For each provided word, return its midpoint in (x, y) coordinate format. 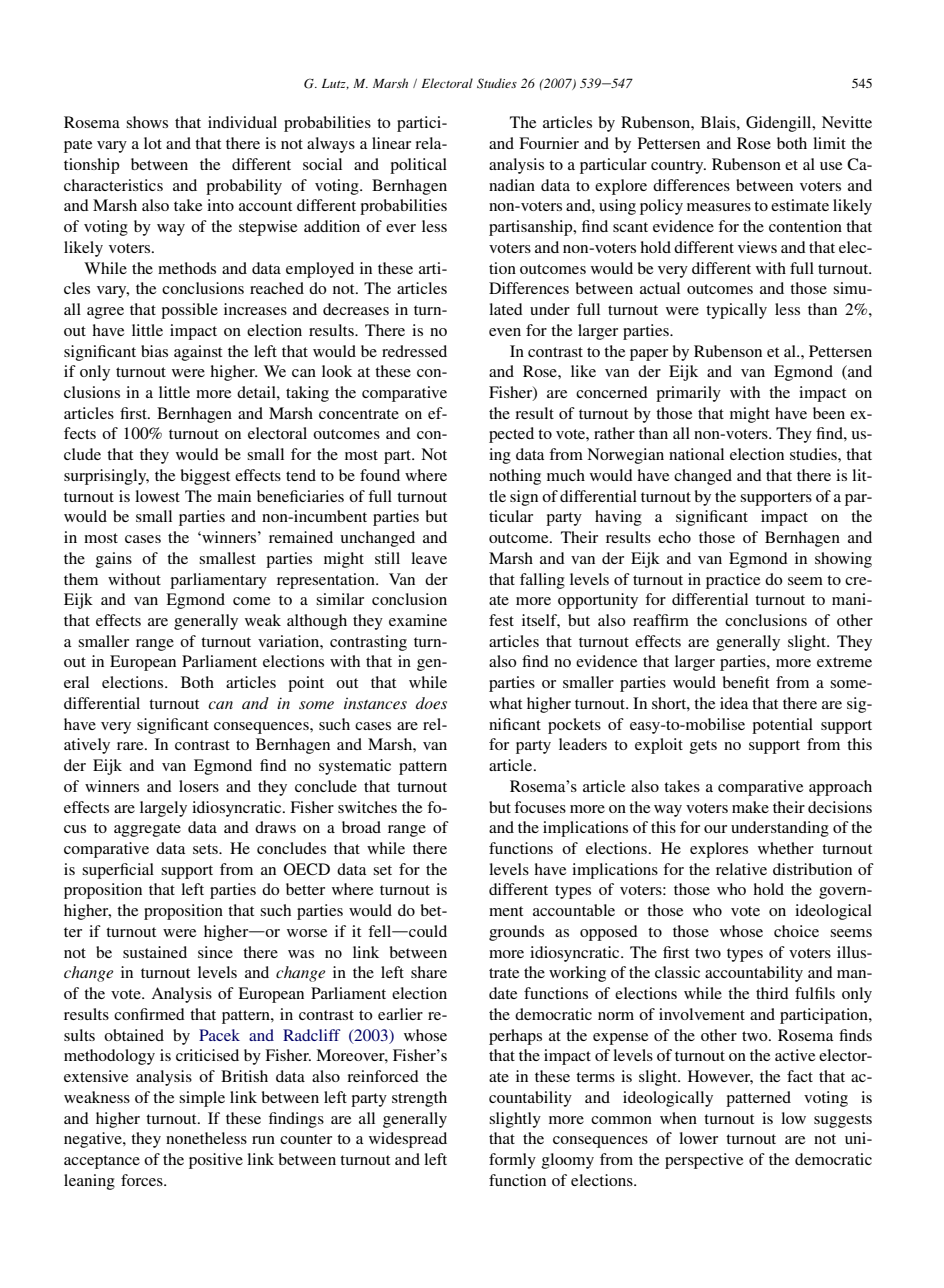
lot (153, 143)
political (418, 166)
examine (418, 620)
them (81, 579)
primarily (688, 394)
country (678, 167)
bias (154, 351)
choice (796, 931)
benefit (746, 682)
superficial (118, 871)
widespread (408, 1140)
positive (216, 1161)
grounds (516, 933)
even (505, 332)
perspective (704, 1161)
